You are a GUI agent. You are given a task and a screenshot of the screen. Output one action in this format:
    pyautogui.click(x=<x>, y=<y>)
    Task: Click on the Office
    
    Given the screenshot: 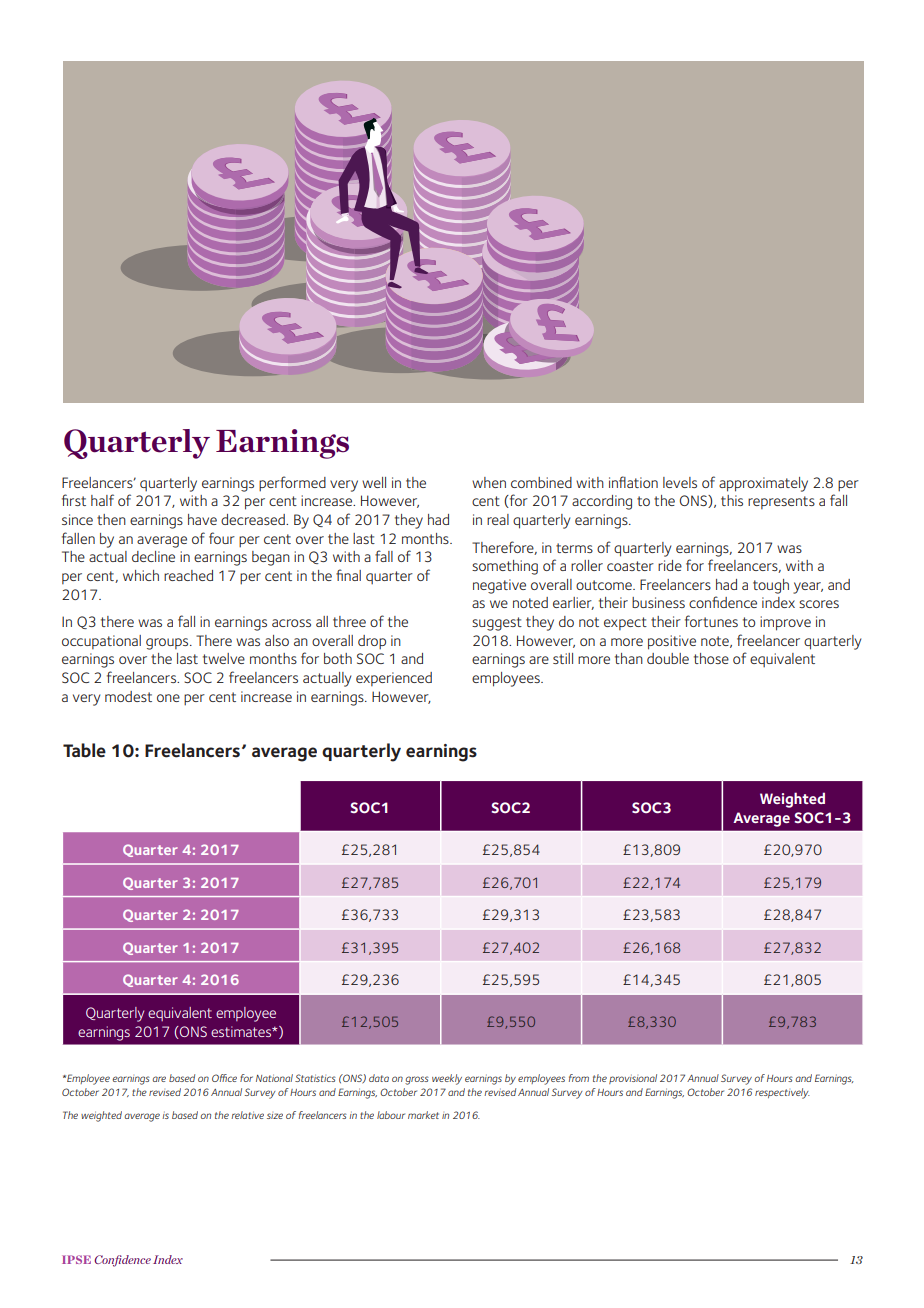 What is the action you would take?
    pyautogui.click(x=224, y=1078)
